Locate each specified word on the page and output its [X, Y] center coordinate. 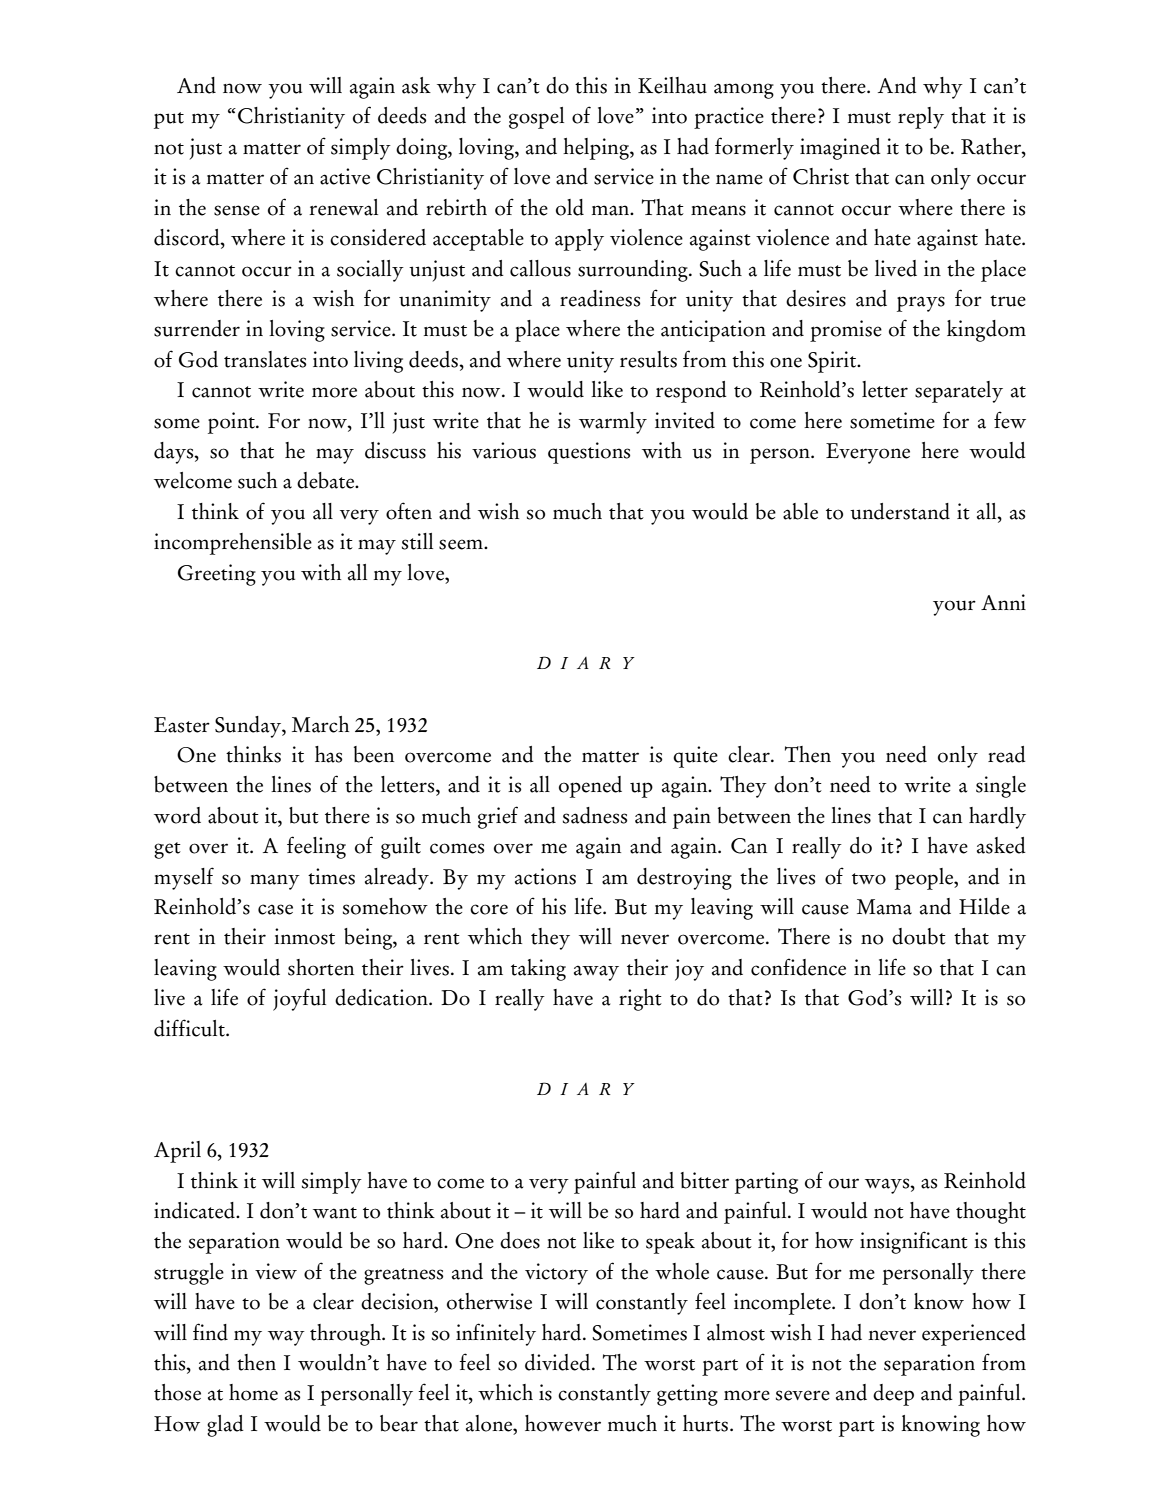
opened [590, 787]
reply [921, 118]
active [345, 176]
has [328, 754]
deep [893, 1395]
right [640, 1000]
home [253, 1392]
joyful [299, 999]
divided [559, 1362]
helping [597, 149]
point [232, 423]
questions [589, 453]
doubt [919, 936]
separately [959, 392]
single [1001, 787]
